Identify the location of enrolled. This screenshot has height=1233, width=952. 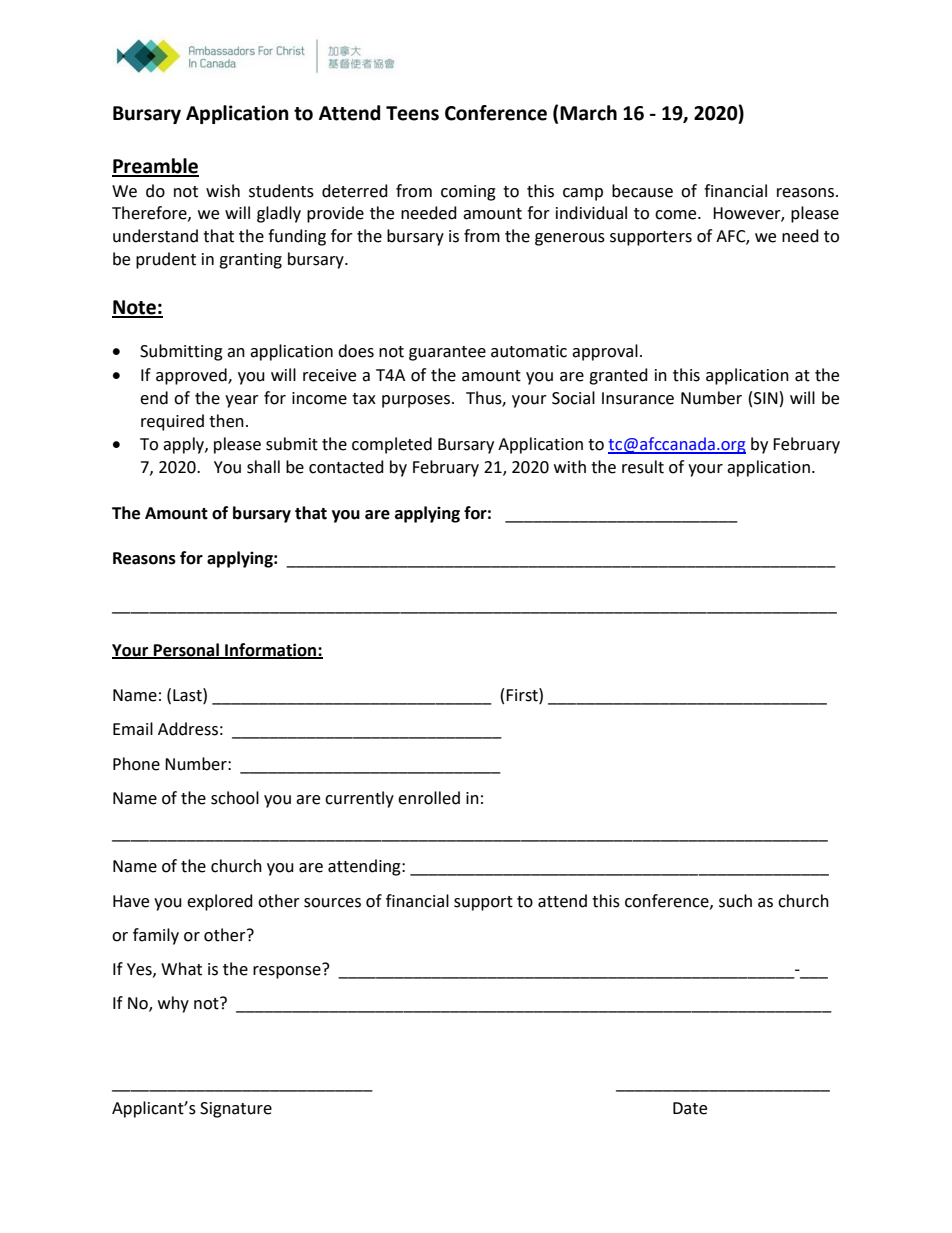
(429, 798).
